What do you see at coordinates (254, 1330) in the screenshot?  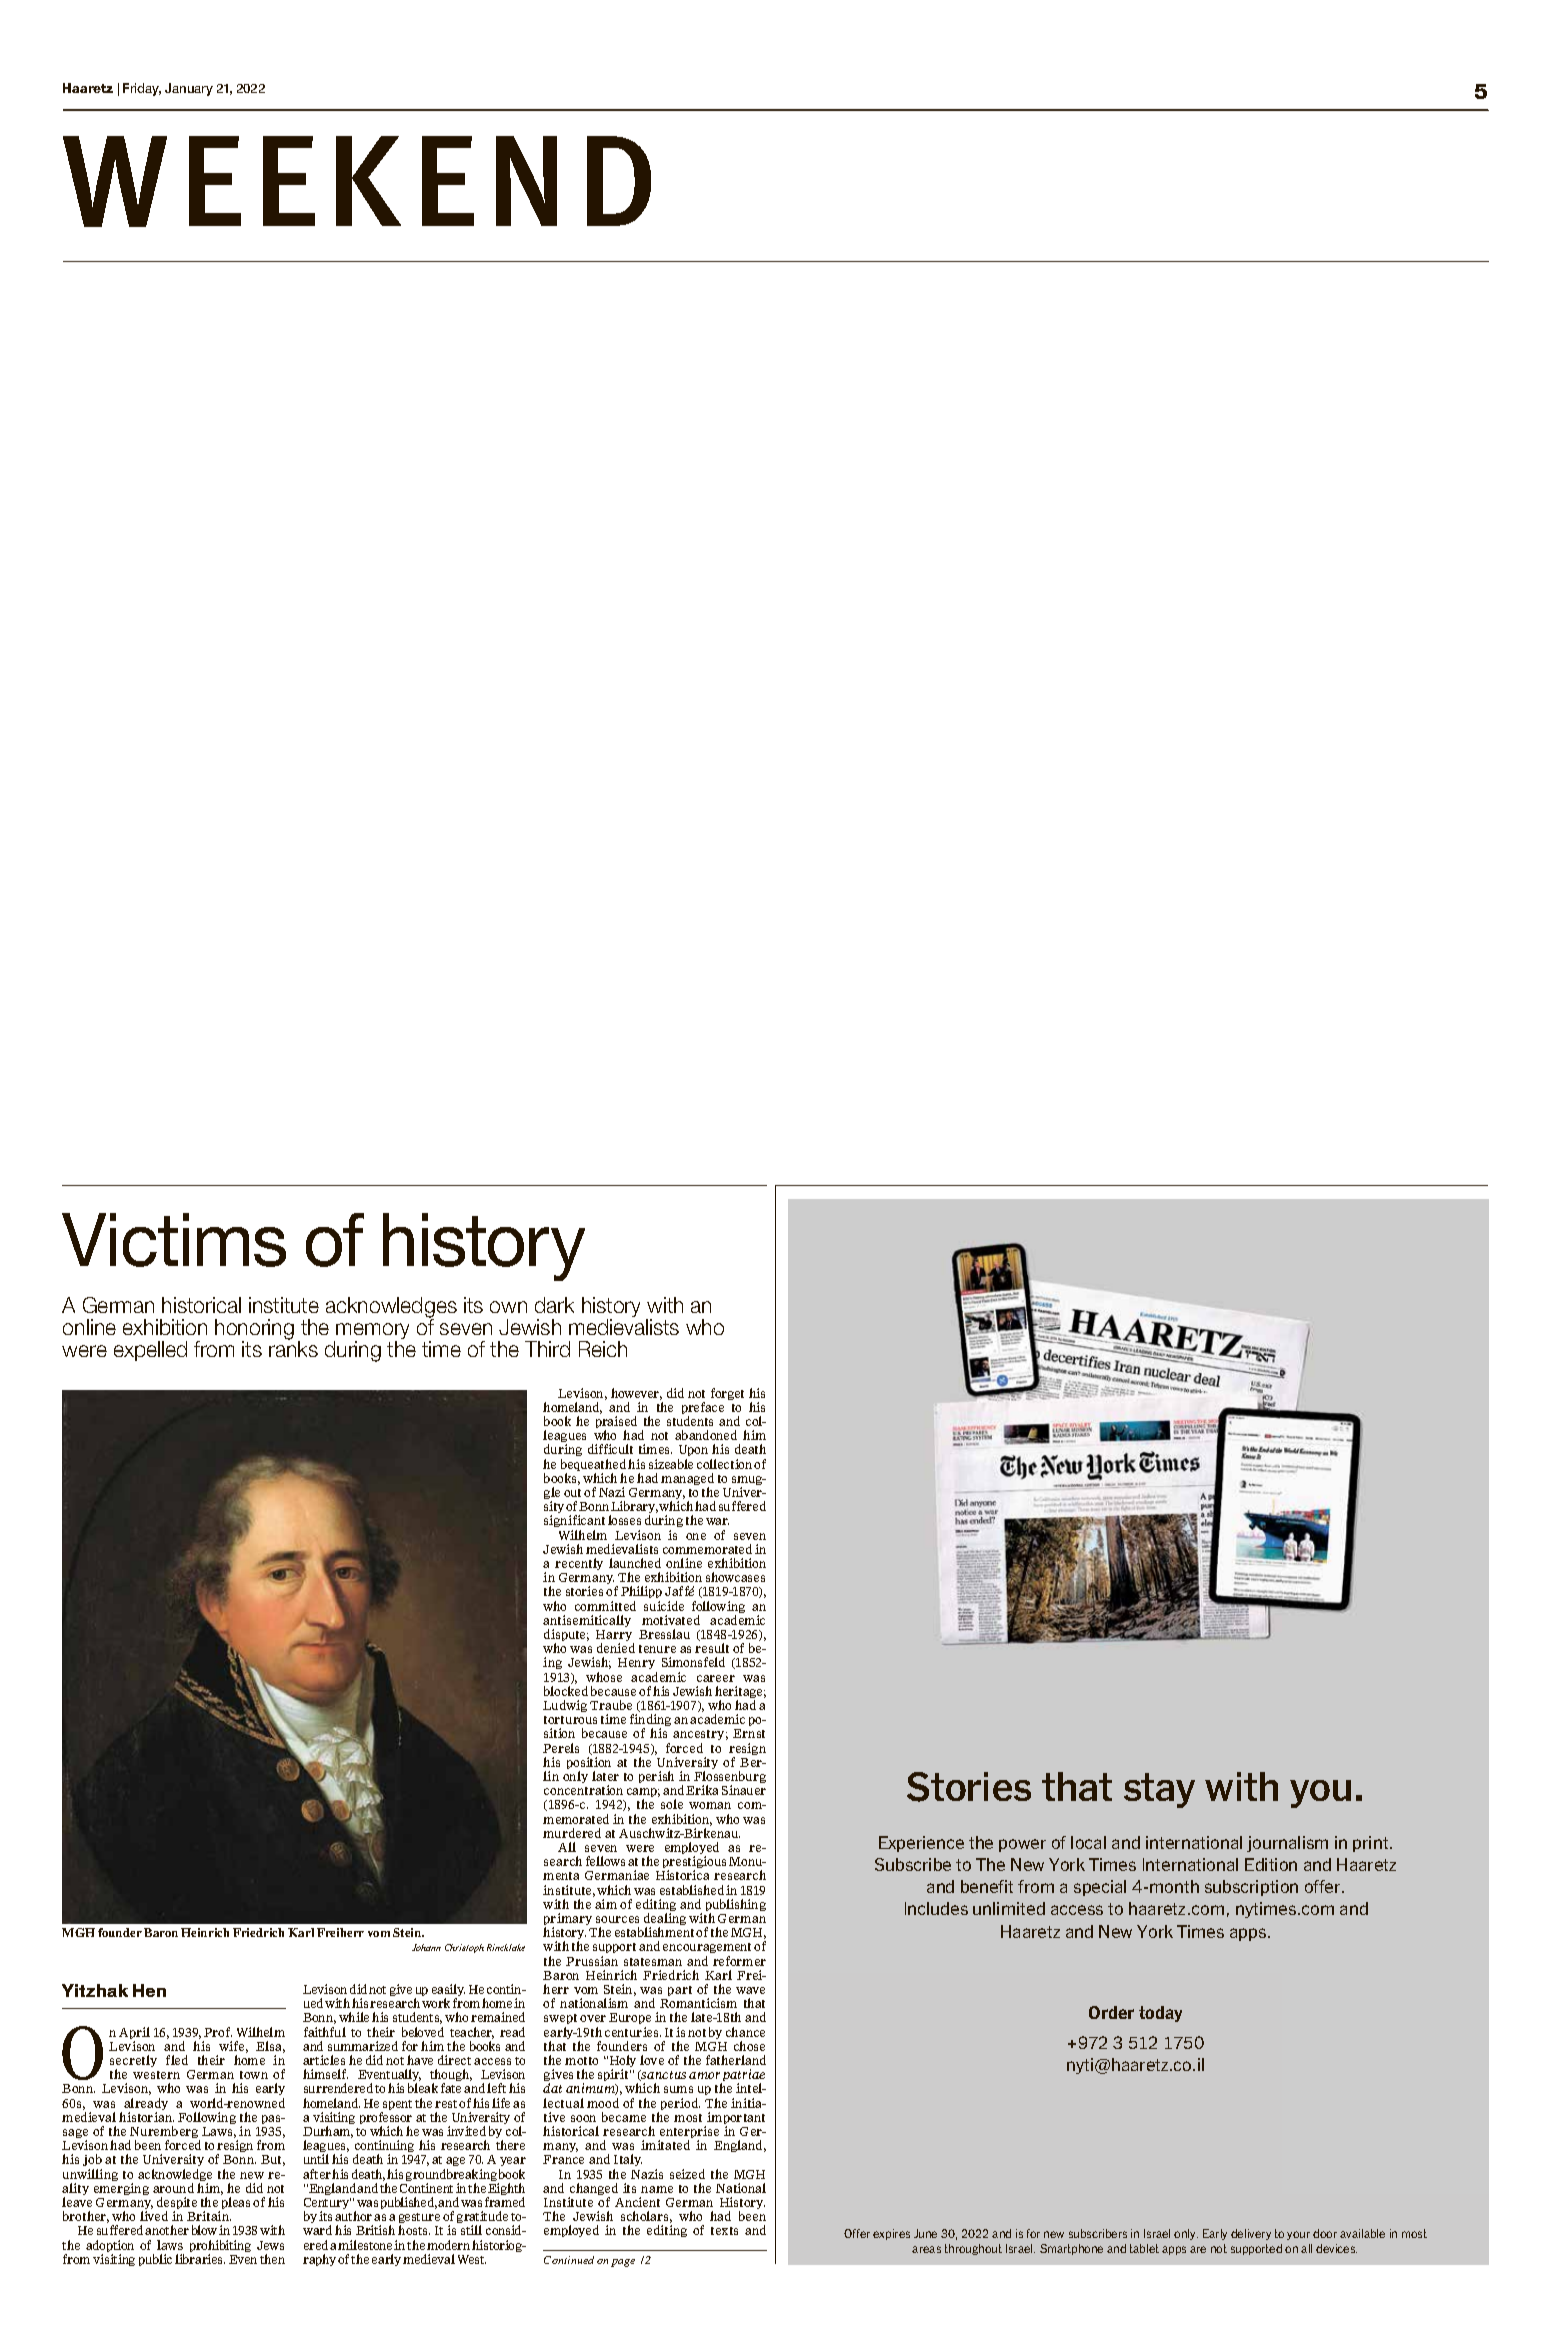 I see `honoring` at bounding box center [254, 1330].
